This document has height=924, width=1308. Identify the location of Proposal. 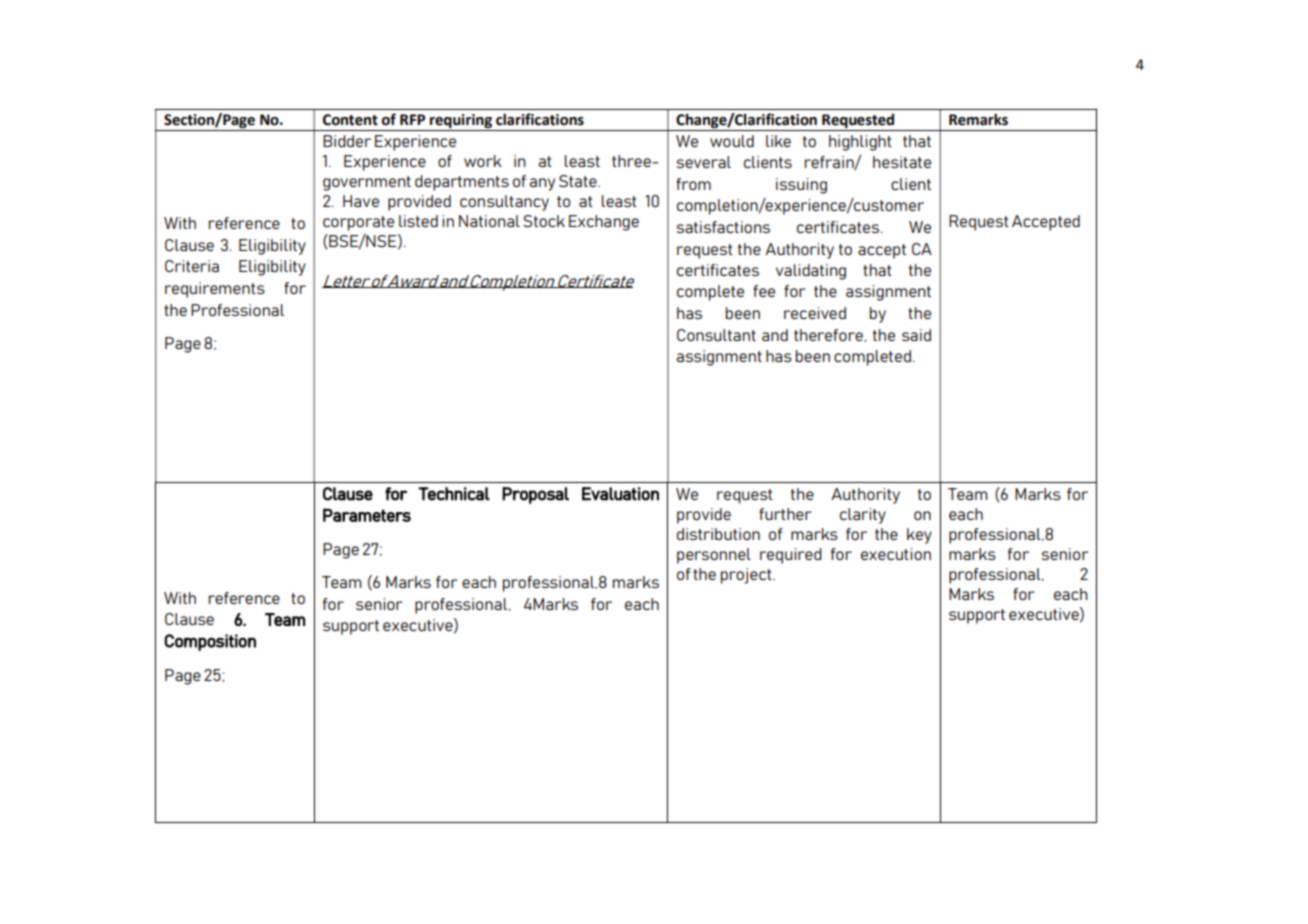
(535, 495).
